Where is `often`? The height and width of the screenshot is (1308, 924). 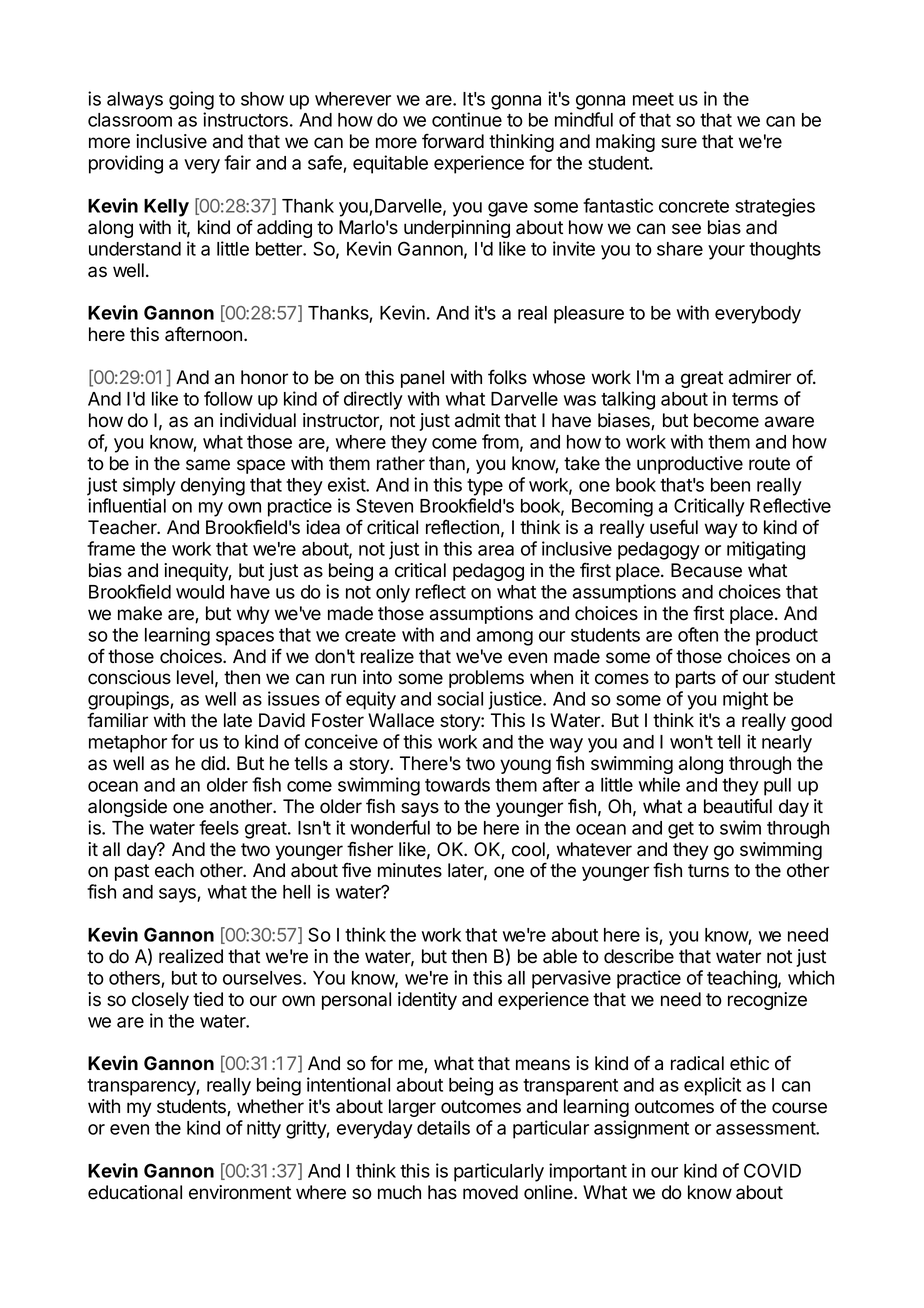 often is located at coordinates (698, 634).
